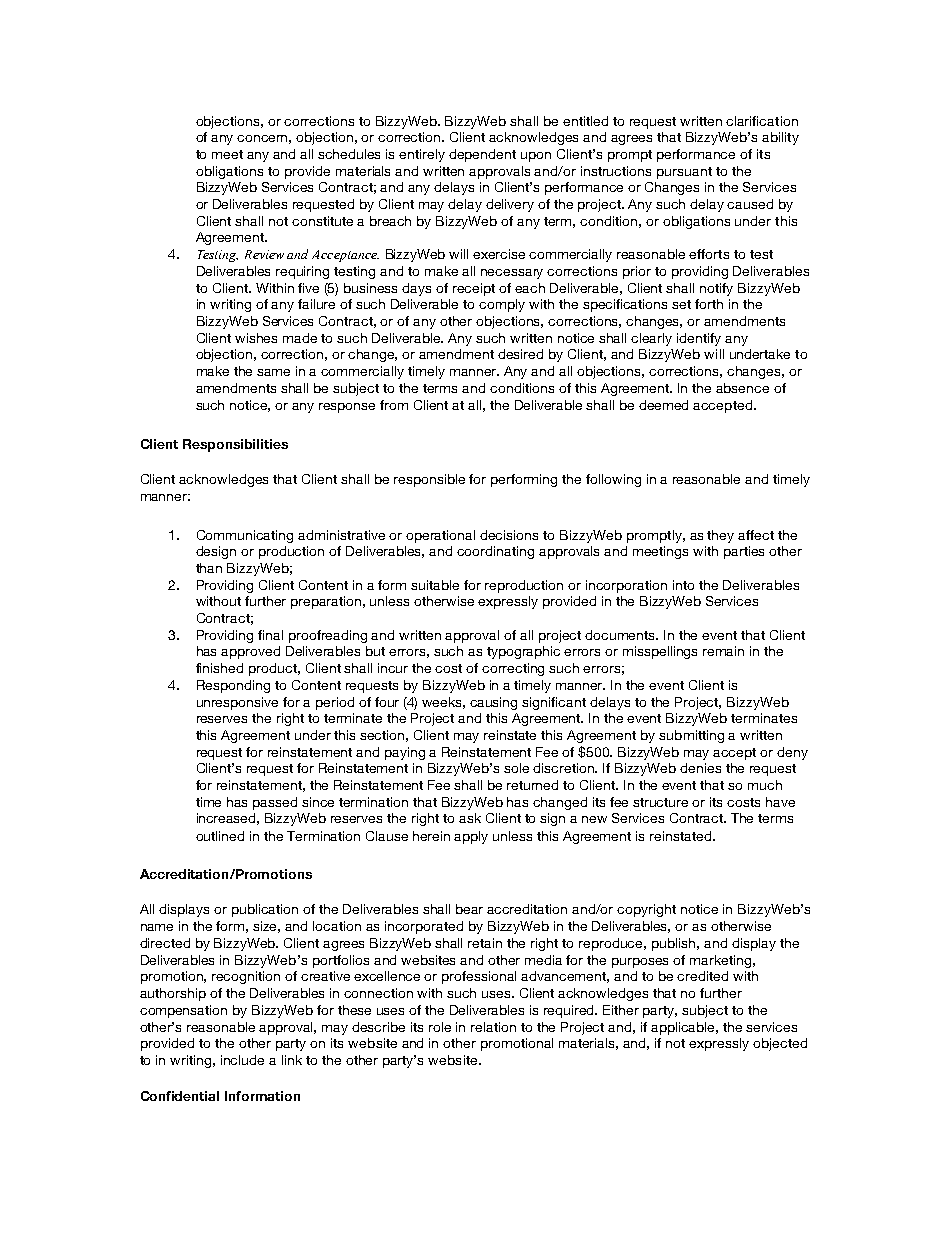 Image resolution: width=952 pixels, height=1233 pixels. Describe the element at coordinates (683, 585) in the document. I see `into` at that location.
